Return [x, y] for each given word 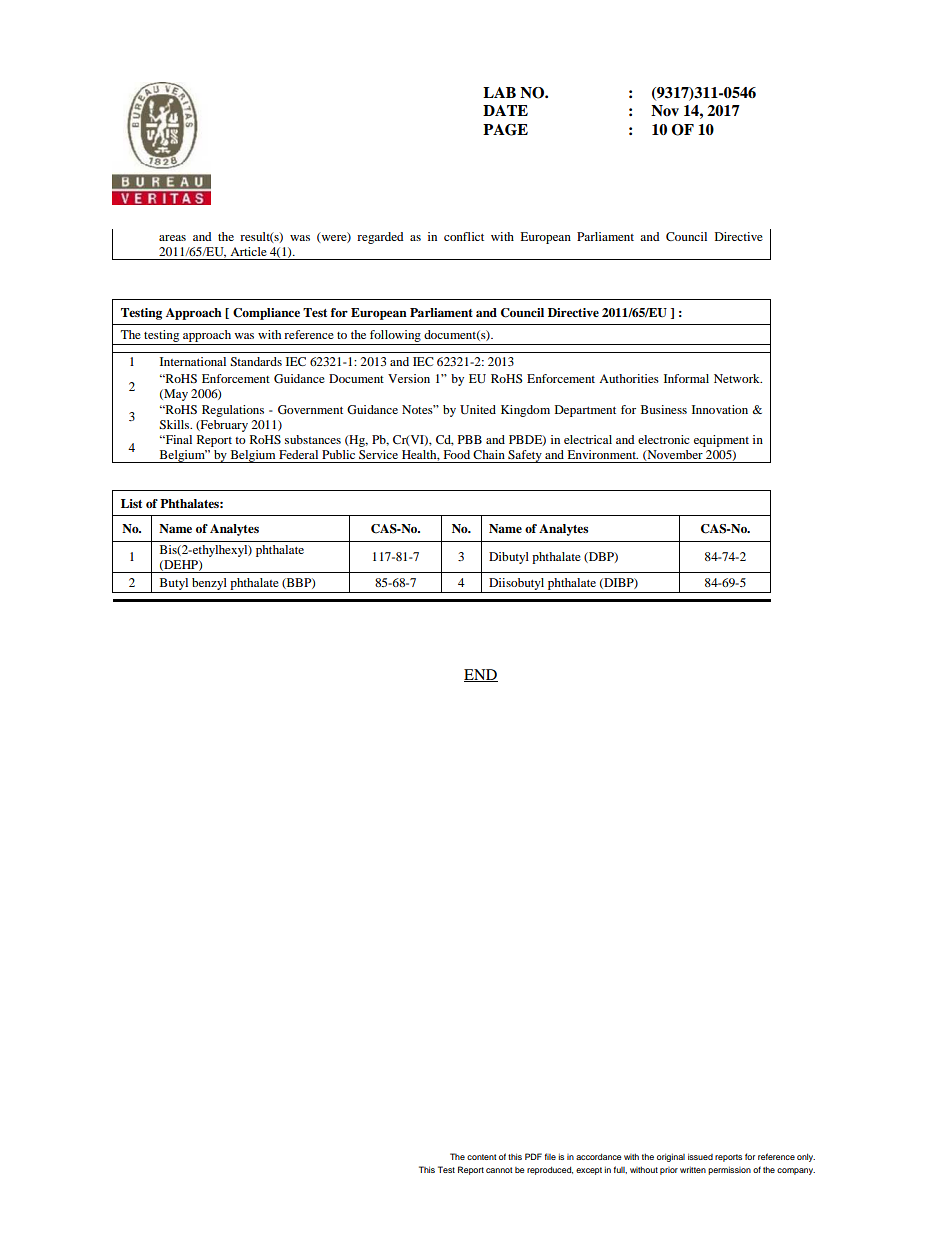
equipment [721, 441]
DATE [505, 110]
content [482, 1157]
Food [456, 454]
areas [172, 238]
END [481, 675]
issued [700, 1156]
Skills [175, 424]
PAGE [505, 130]
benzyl [209, 584]
